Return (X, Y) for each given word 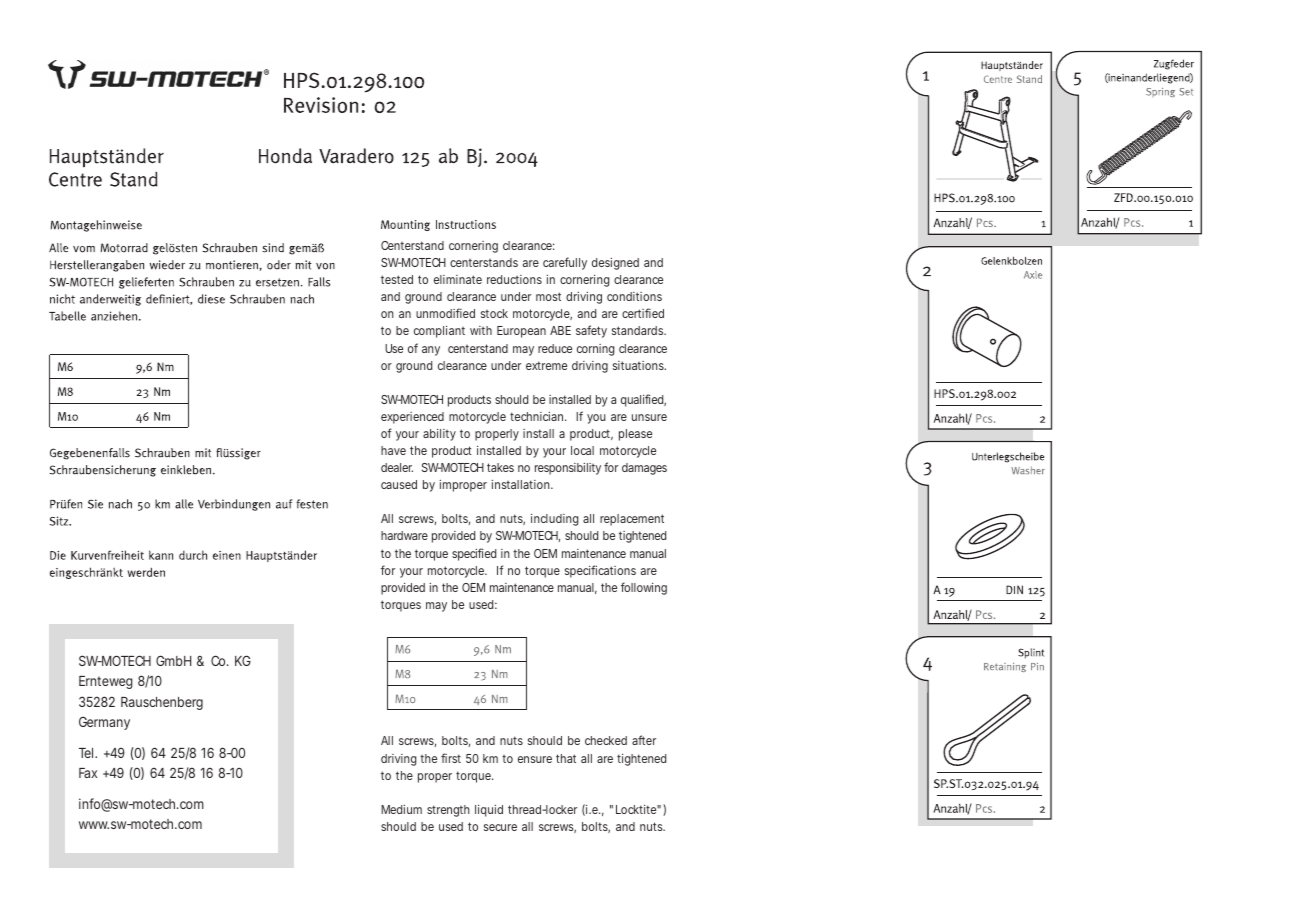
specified (474, 554)
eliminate (458, 279)
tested (397, 279)
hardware (404, 535)
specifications (600, 571)
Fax (88, 773)
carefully (565, 263)
